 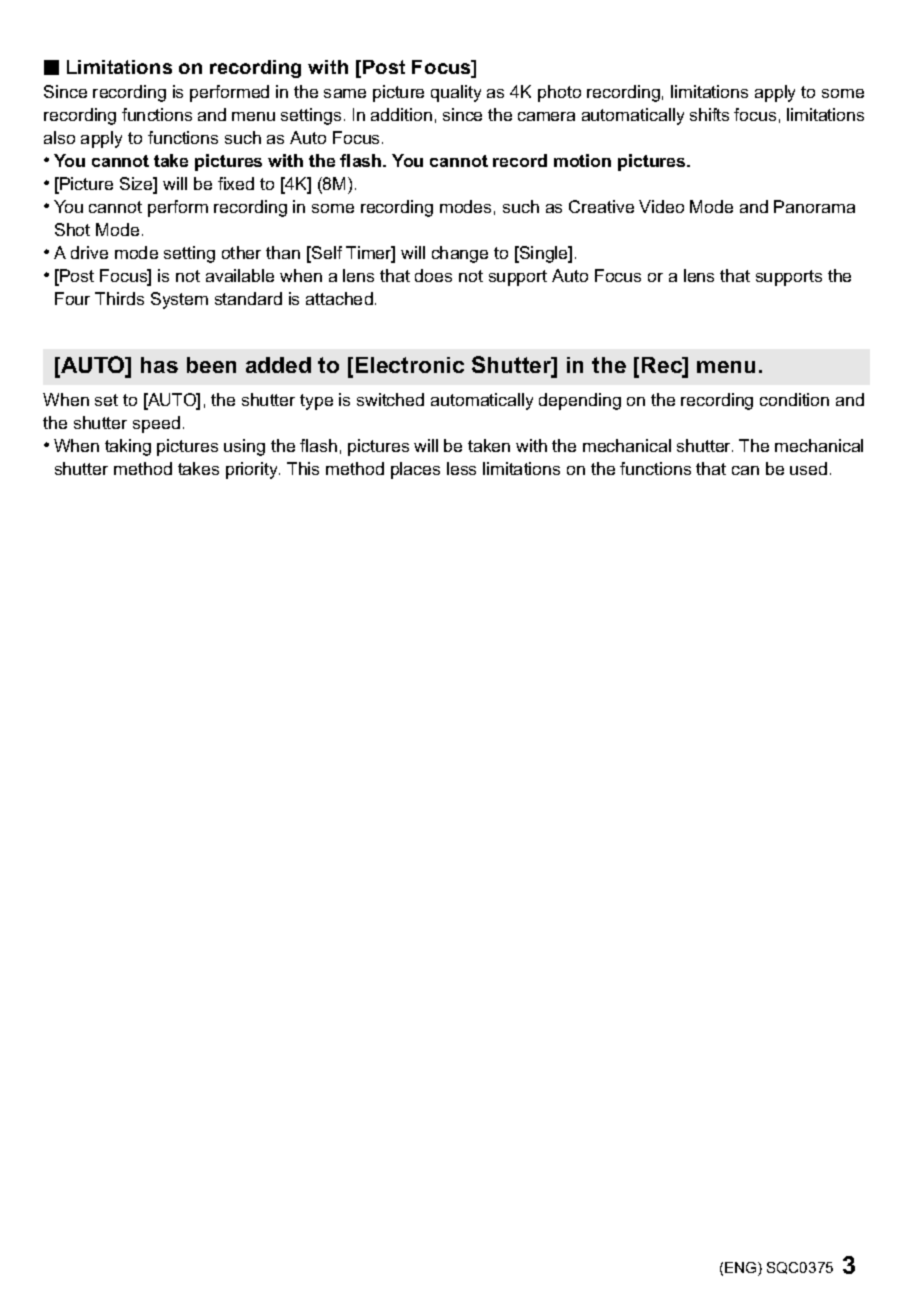 What do you see at coordinates (253, 470) in the screenshot?
I see `priority` at bounding box center [253, 470].
